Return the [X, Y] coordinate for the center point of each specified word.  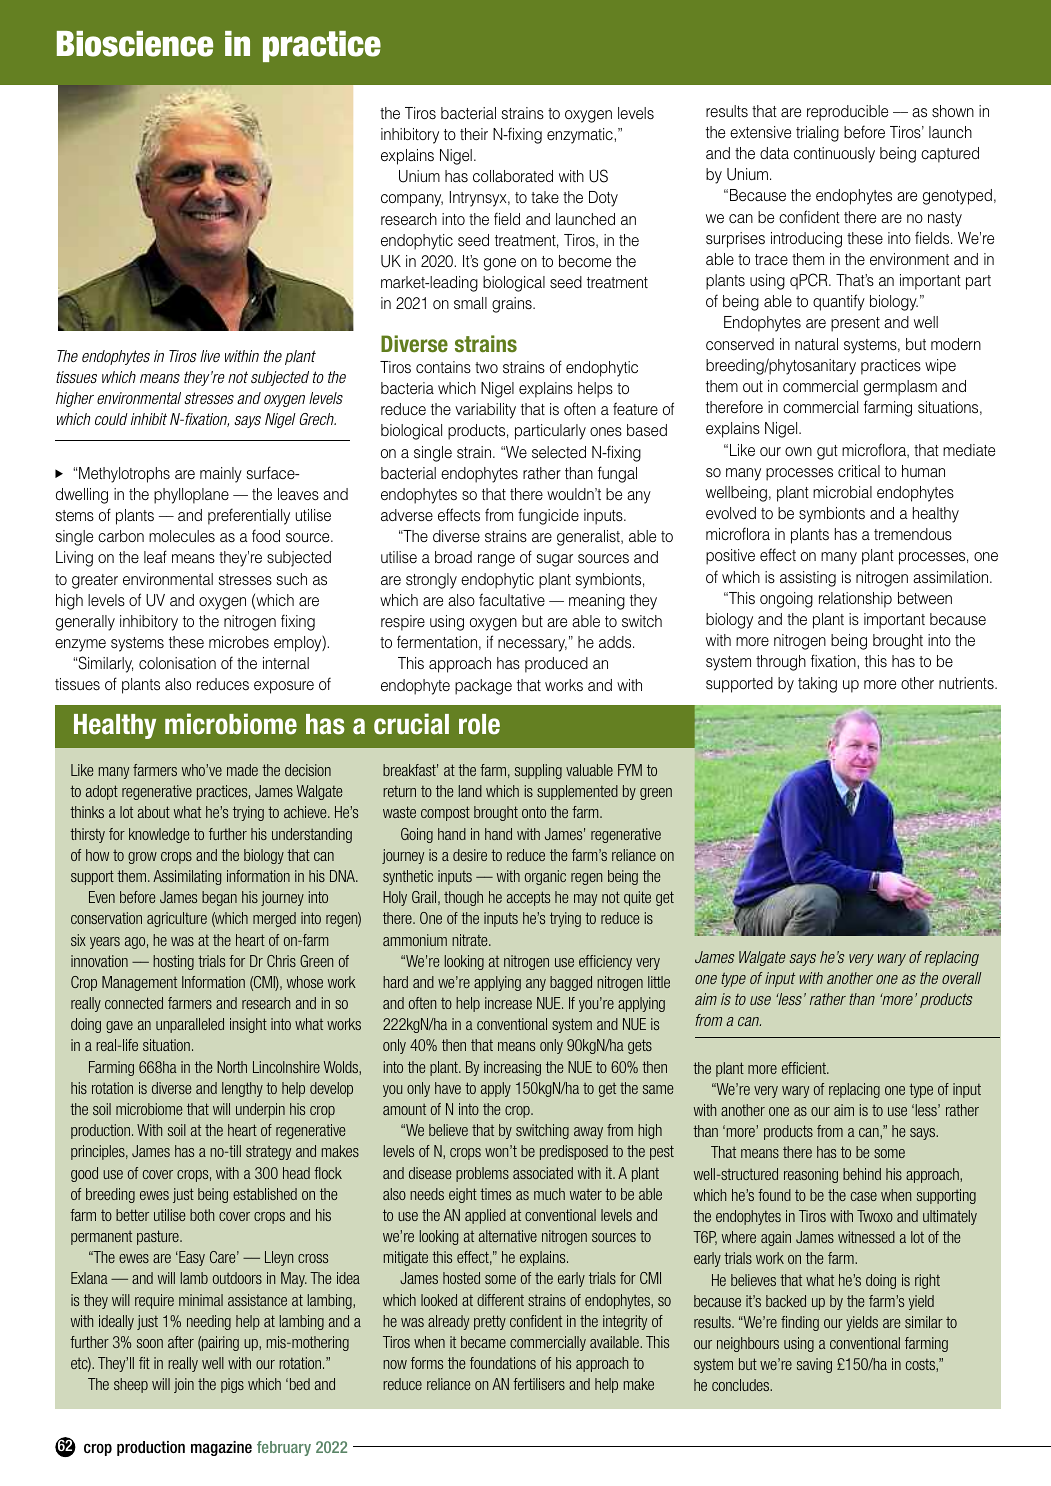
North [232, 1067]
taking [817, 685]
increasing [512, 1068]
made [242, 770]
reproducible [847, 113]
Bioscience [135, 44]
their [474, 134]
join [184, 1385]
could [111, 419]
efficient [805, 1068]
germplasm [900, 388]
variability [485, 411]
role [479, 724]
